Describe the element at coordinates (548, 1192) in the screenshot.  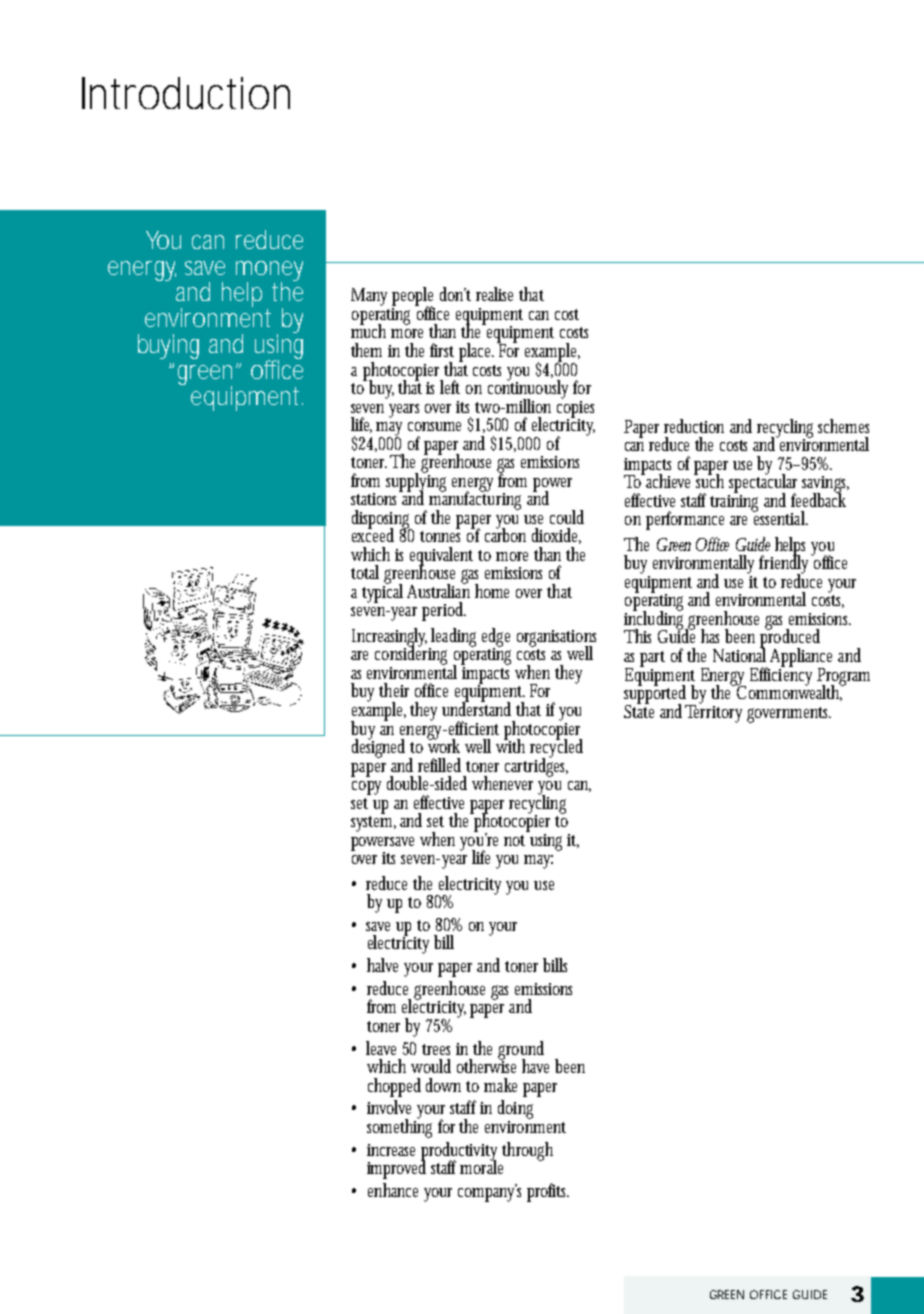
I see `profits` at that location.
